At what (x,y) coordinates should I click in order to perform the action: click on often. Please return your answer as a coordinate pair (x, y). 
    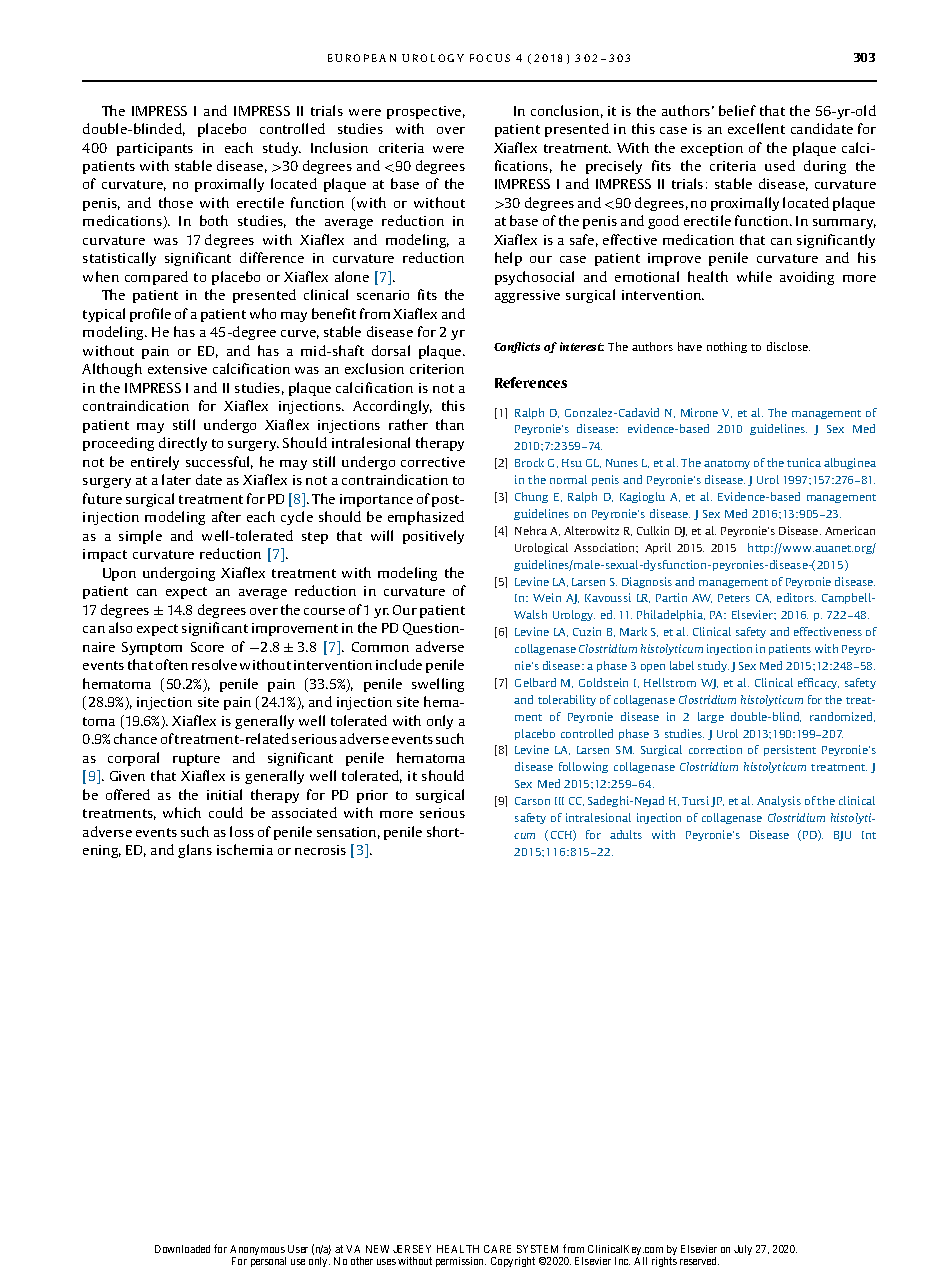
    Looking at the image, I should click on (172, 664).
